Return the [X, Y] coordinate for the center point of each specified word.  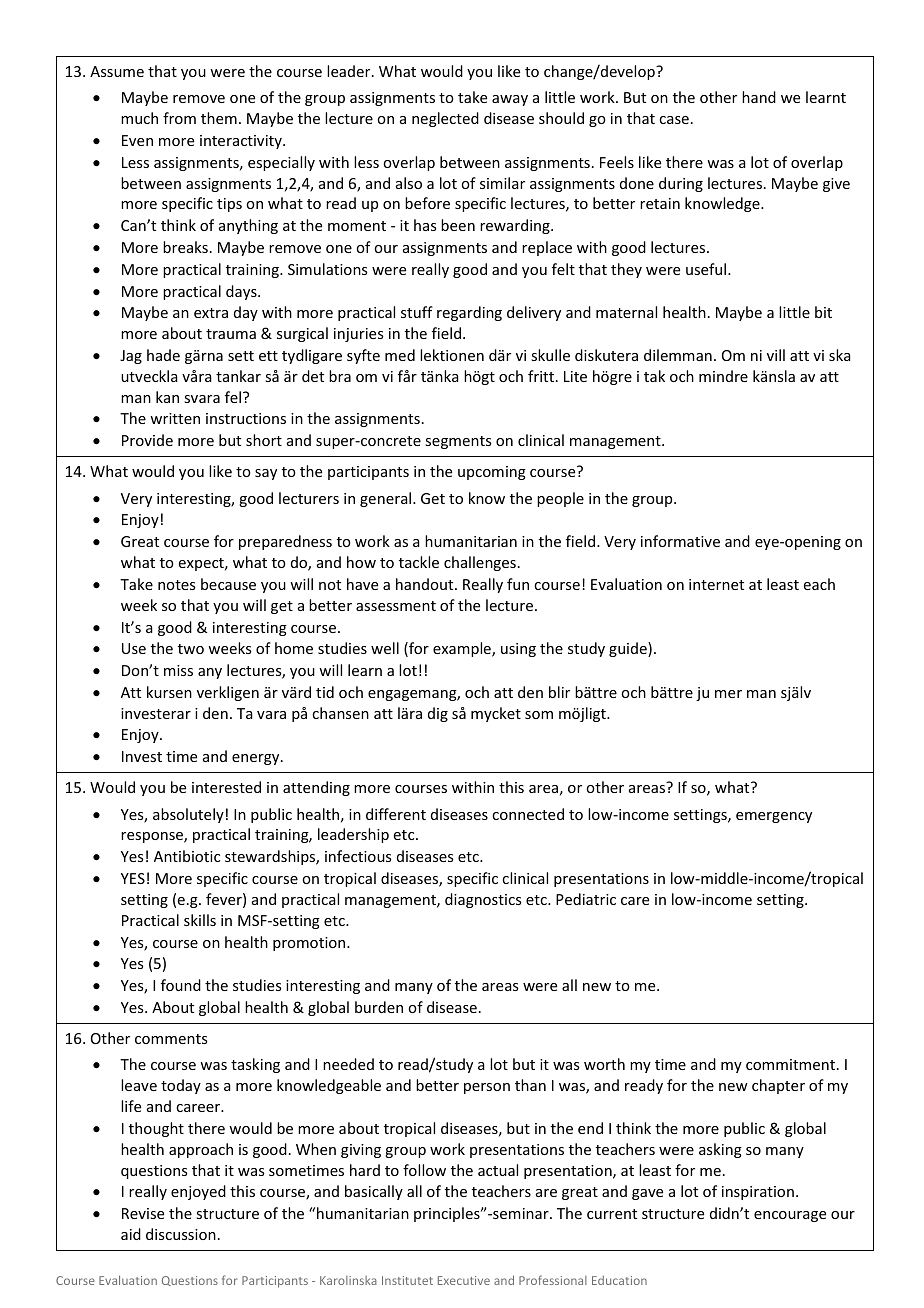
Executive [464, 1280]
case [674, 120]
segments [458, 442]
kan [167, 397]
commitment [792, 1064]
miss [178, 670]
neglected [445, 119]
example [463, 649]
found [181, 985]
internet [716, 584]
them [219, 118]
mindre [723, 376]
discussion [181, 1234]
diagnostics [483, 900]
